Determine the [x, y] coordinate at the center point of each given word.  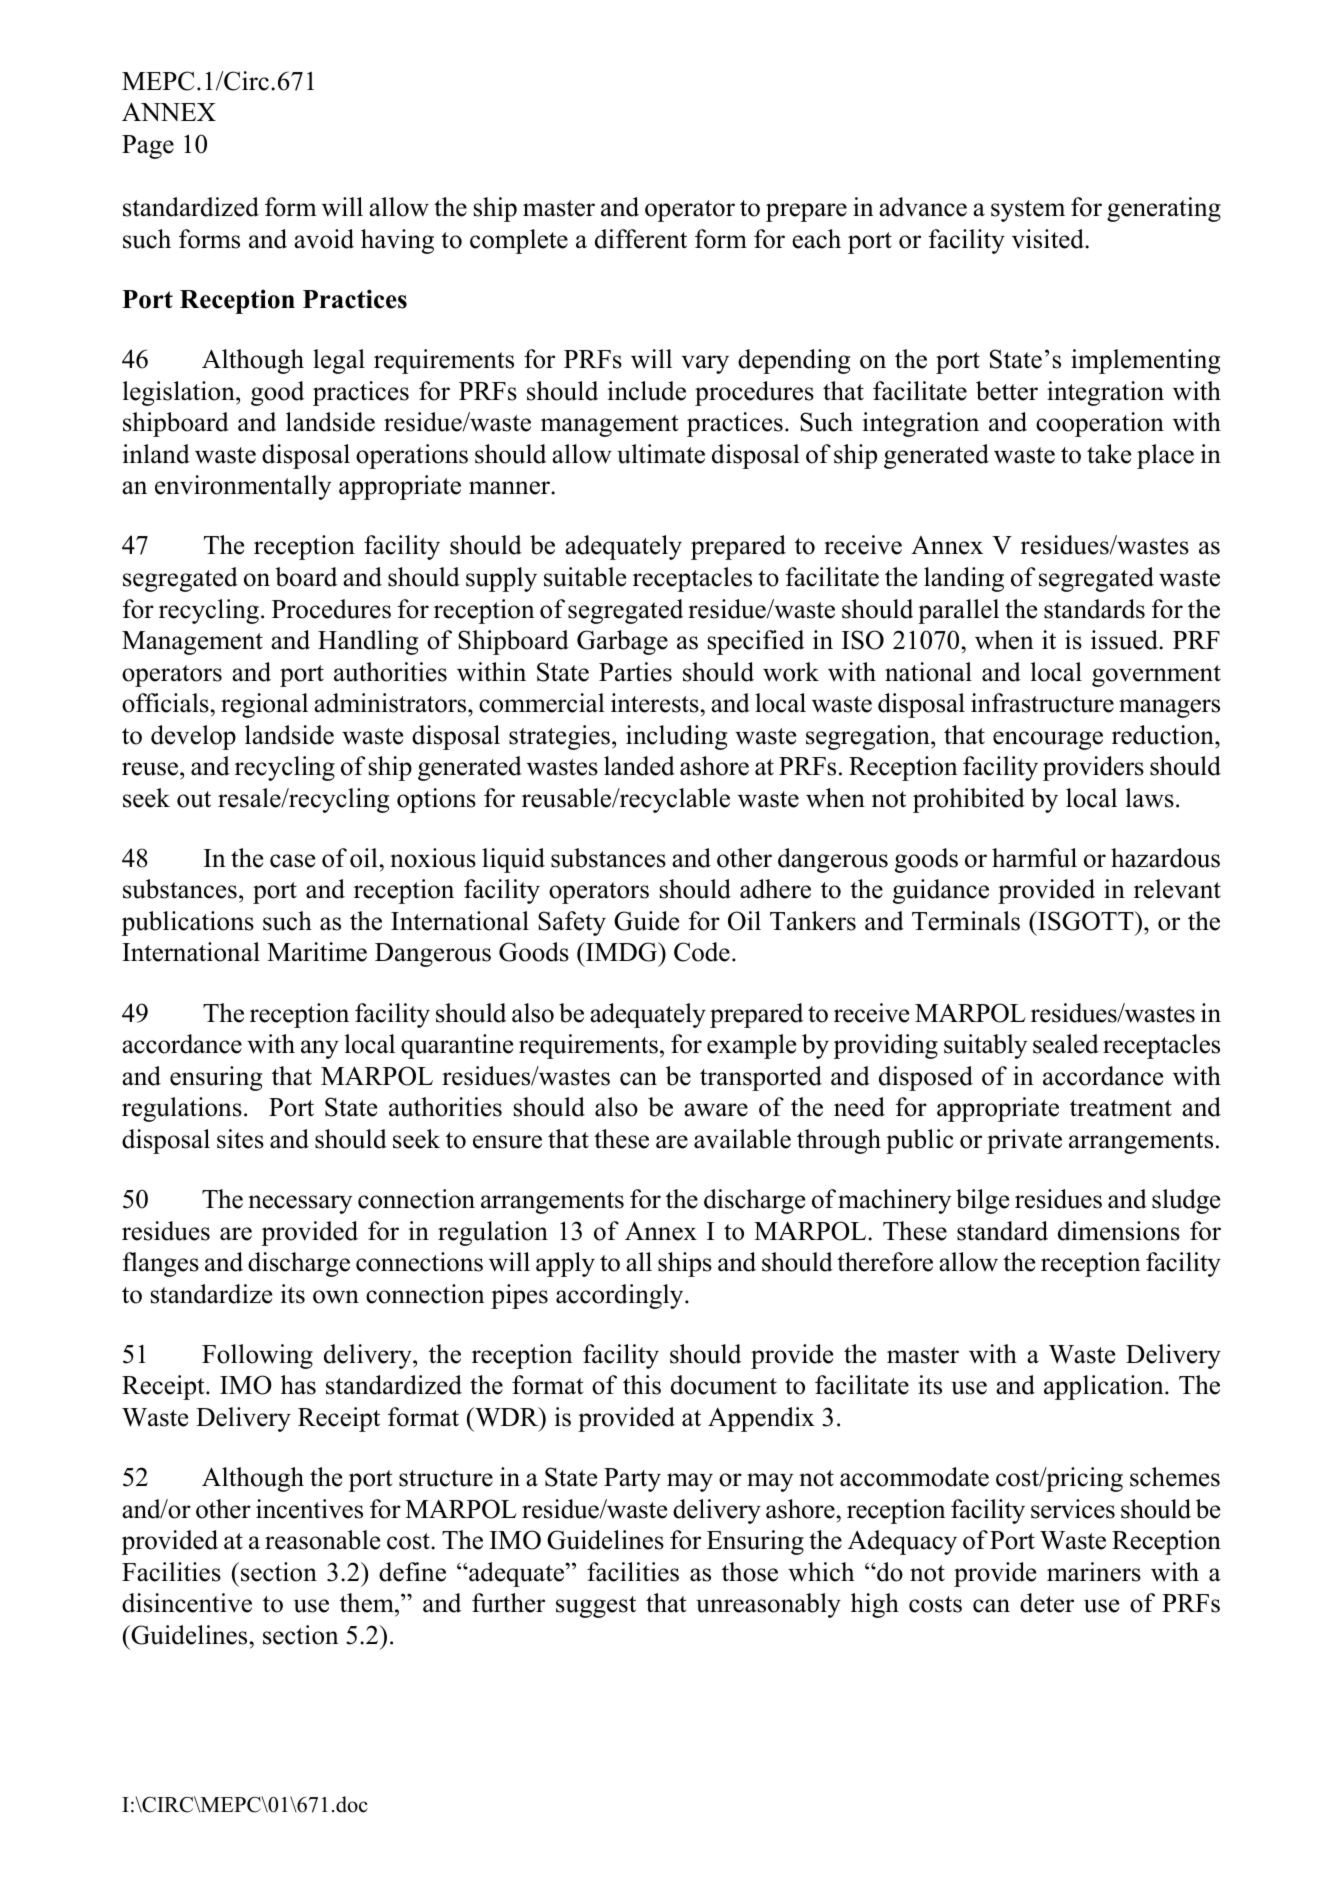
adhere [775, 889]
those [750, 1572]
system [1028, 211]
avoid [324, 239]
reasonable [322, 1540]
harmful [1034, 858]
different [641, 239]
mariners [1094, 1572]
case [292, 861]
